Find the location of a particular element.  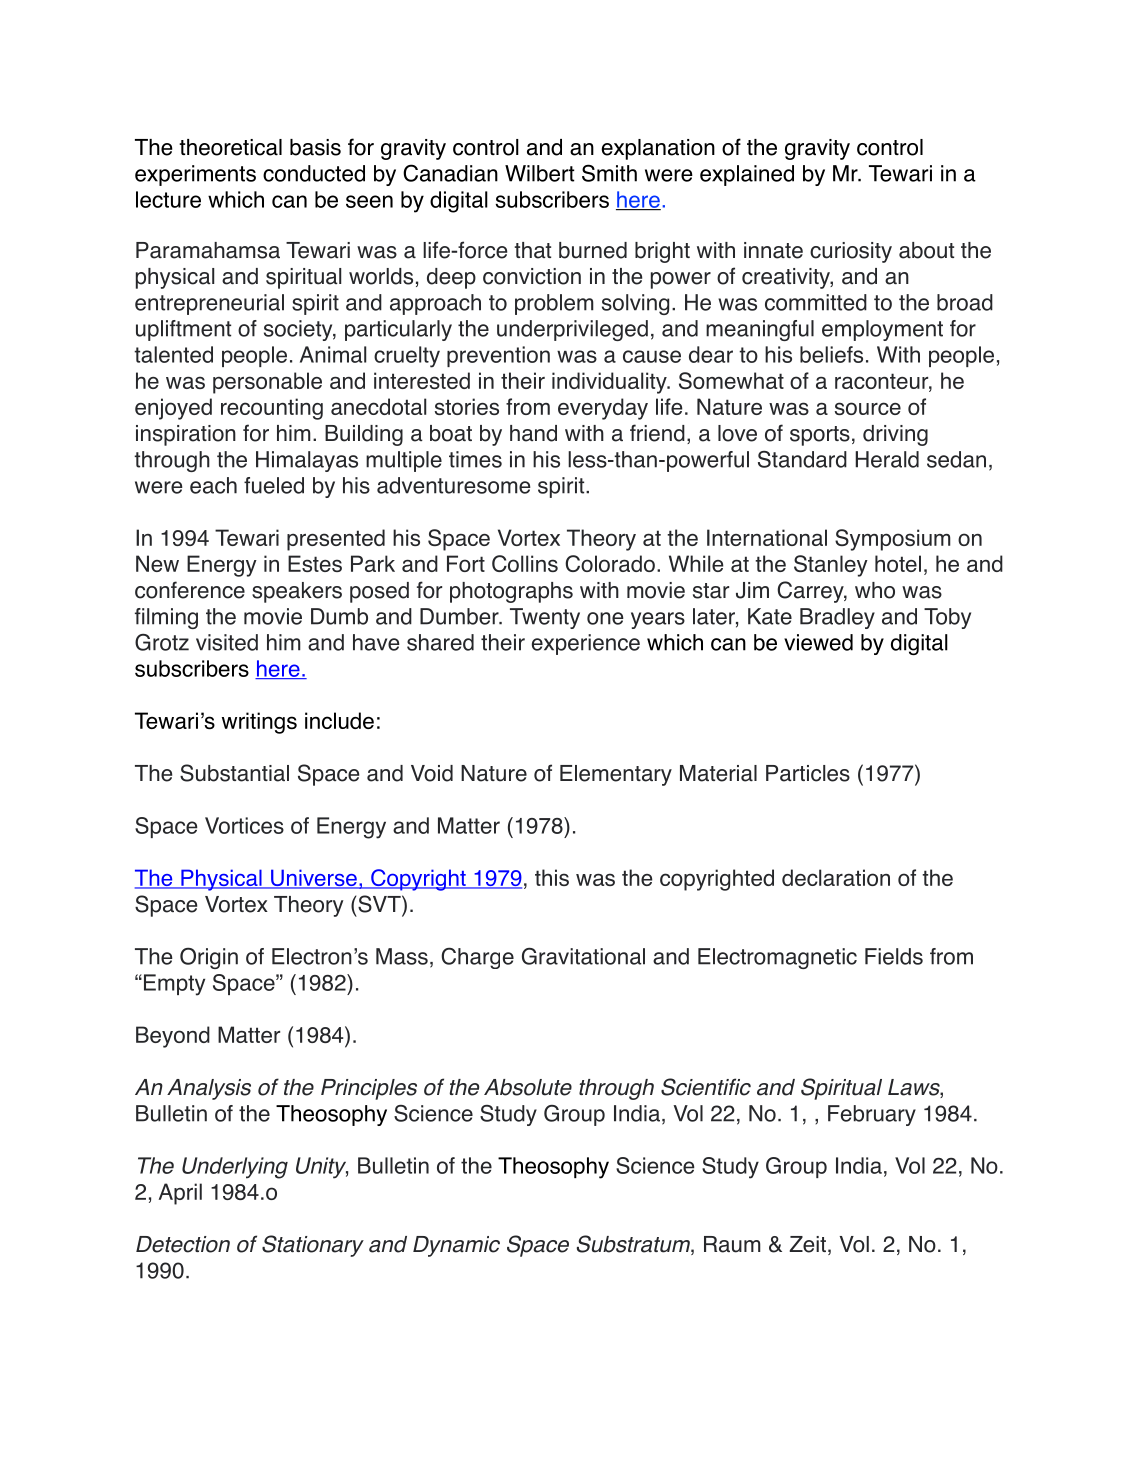

Symposium is located at coordinates (893, 540).
